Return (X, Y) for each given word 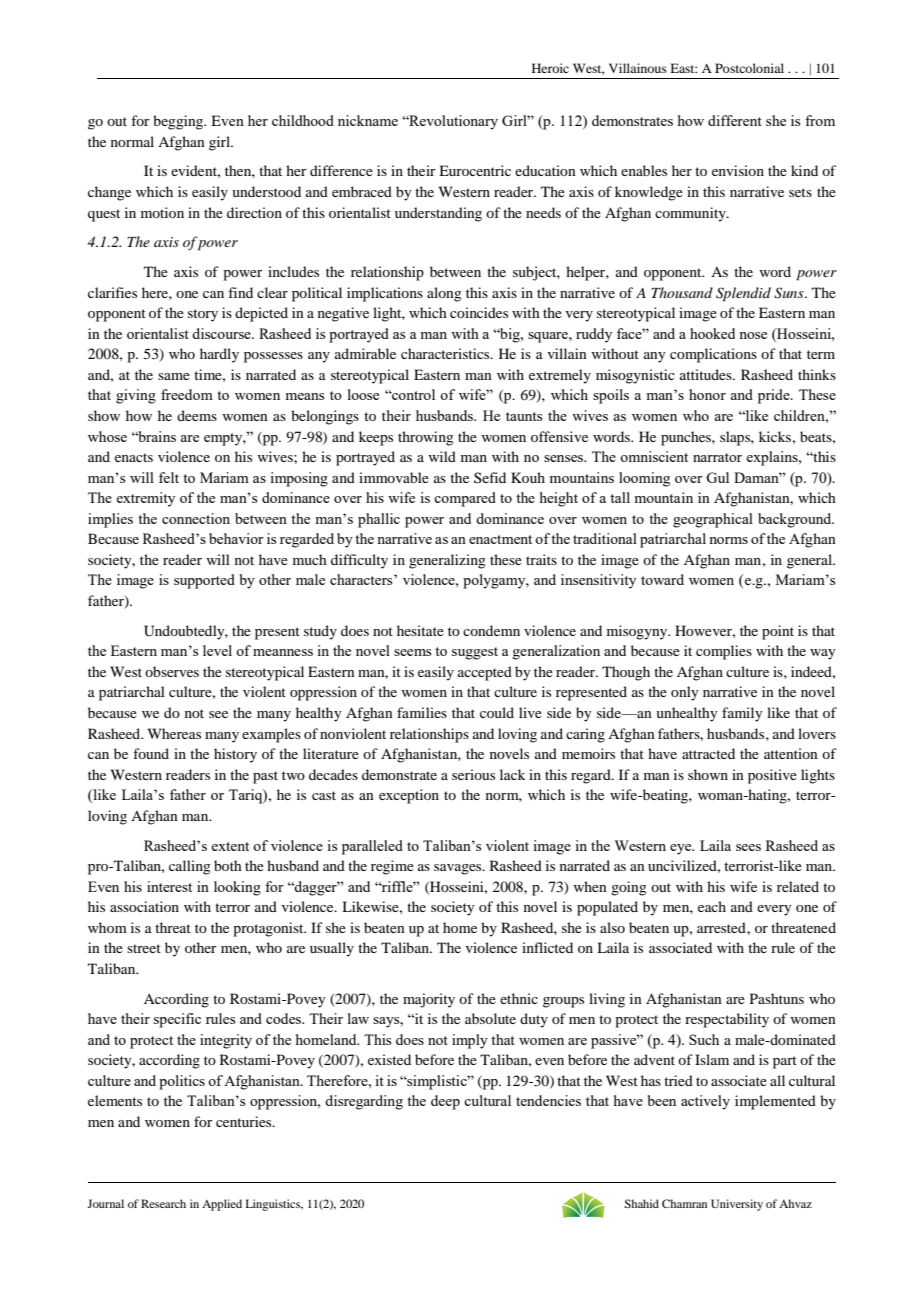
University (737, 1205)
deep (445, 1102)
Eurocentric (475, 170)
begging (179, 122)
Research (163, 1203)
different (735, 120)
